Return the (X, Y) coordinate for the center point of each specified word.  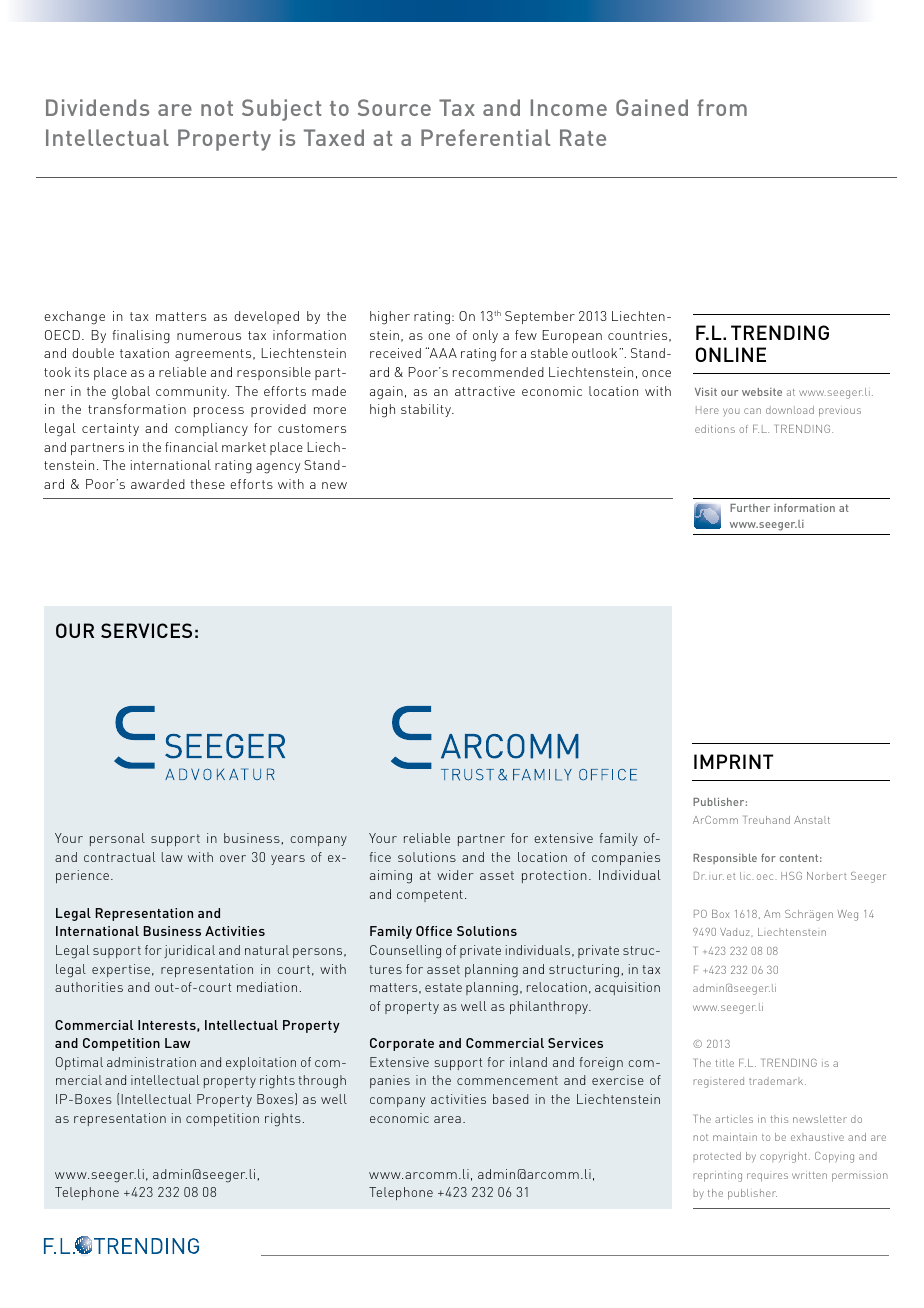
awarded (158, 484)
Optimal (79, 1063)
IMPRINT (733, 761)
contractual (119, 857)
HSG (791, 876)
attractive (485, 391)
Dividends (97, 107)
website (762, 392)
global (131, 393)
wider (455, 875)
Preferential (485, 137)
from (722, 107)
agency (278, 468)
